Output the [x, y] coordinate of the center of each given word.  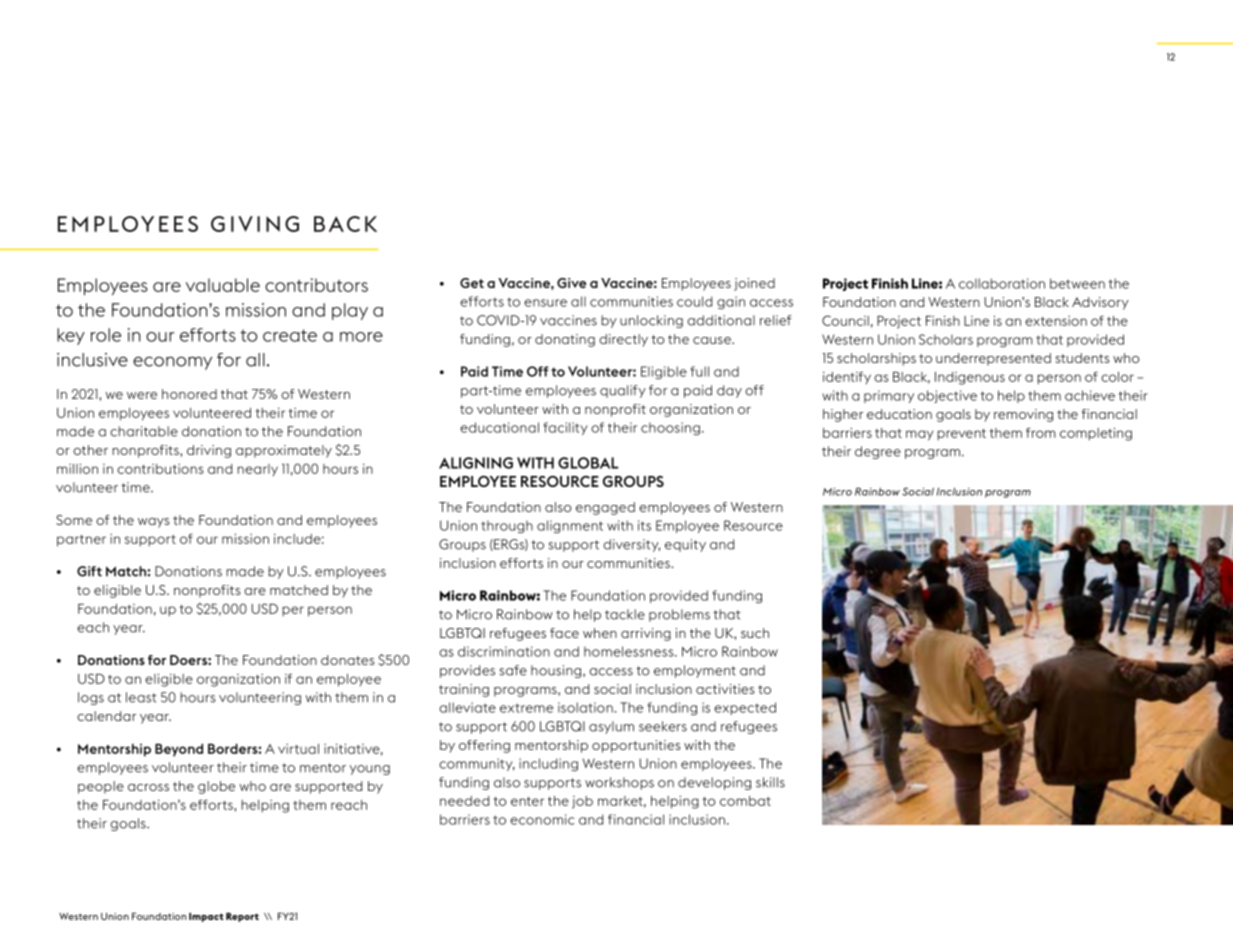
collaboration [1002, 283]
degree [878, 452]
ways [154, 523]
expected [745, 708]
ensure [545, 303]
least [141, 697]
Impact [206, 917]
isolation [586, 707]
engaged [605, 508]
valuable [223, 285]
